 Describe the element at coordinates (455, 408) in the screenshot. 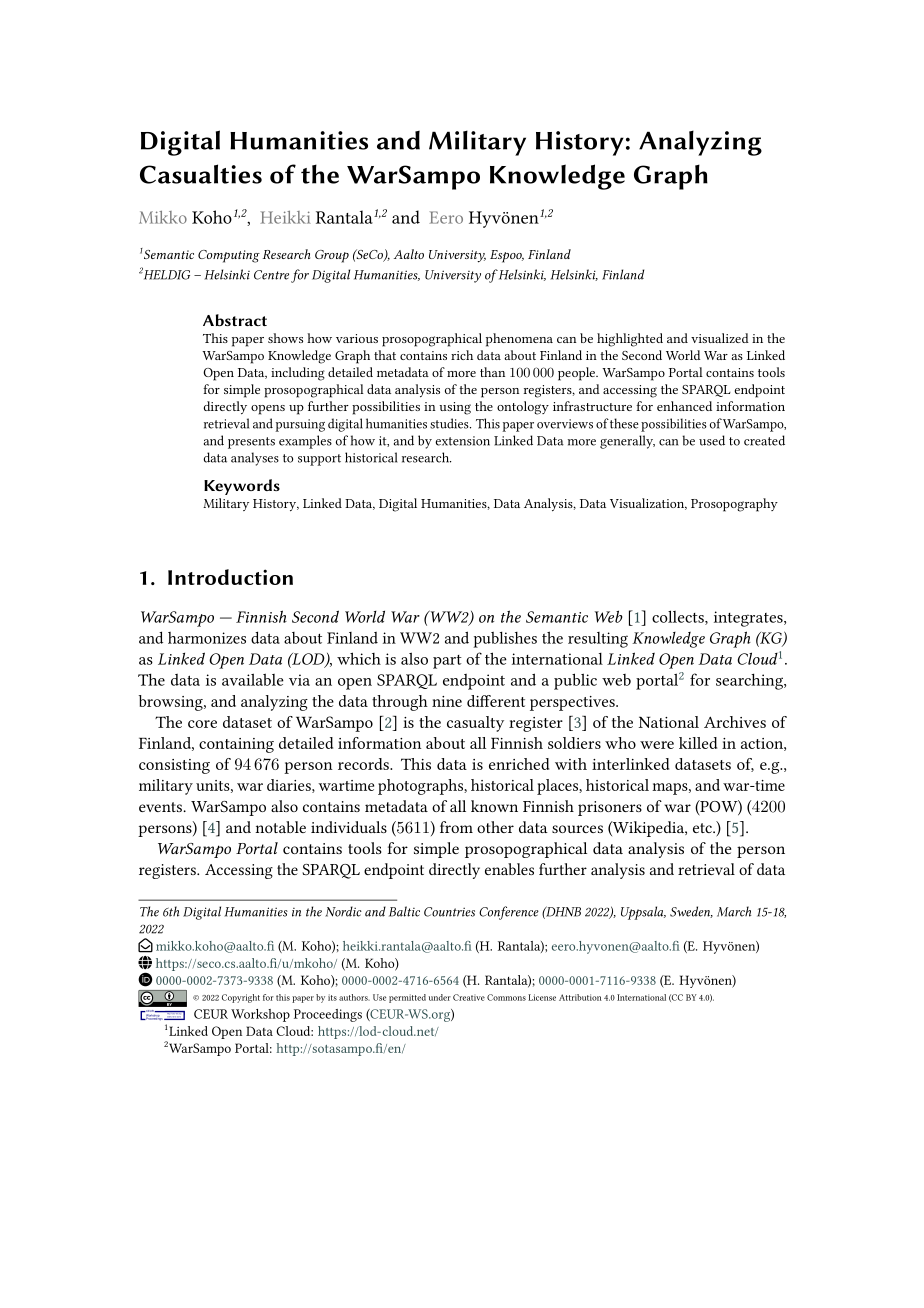

I see `using` at that location.
